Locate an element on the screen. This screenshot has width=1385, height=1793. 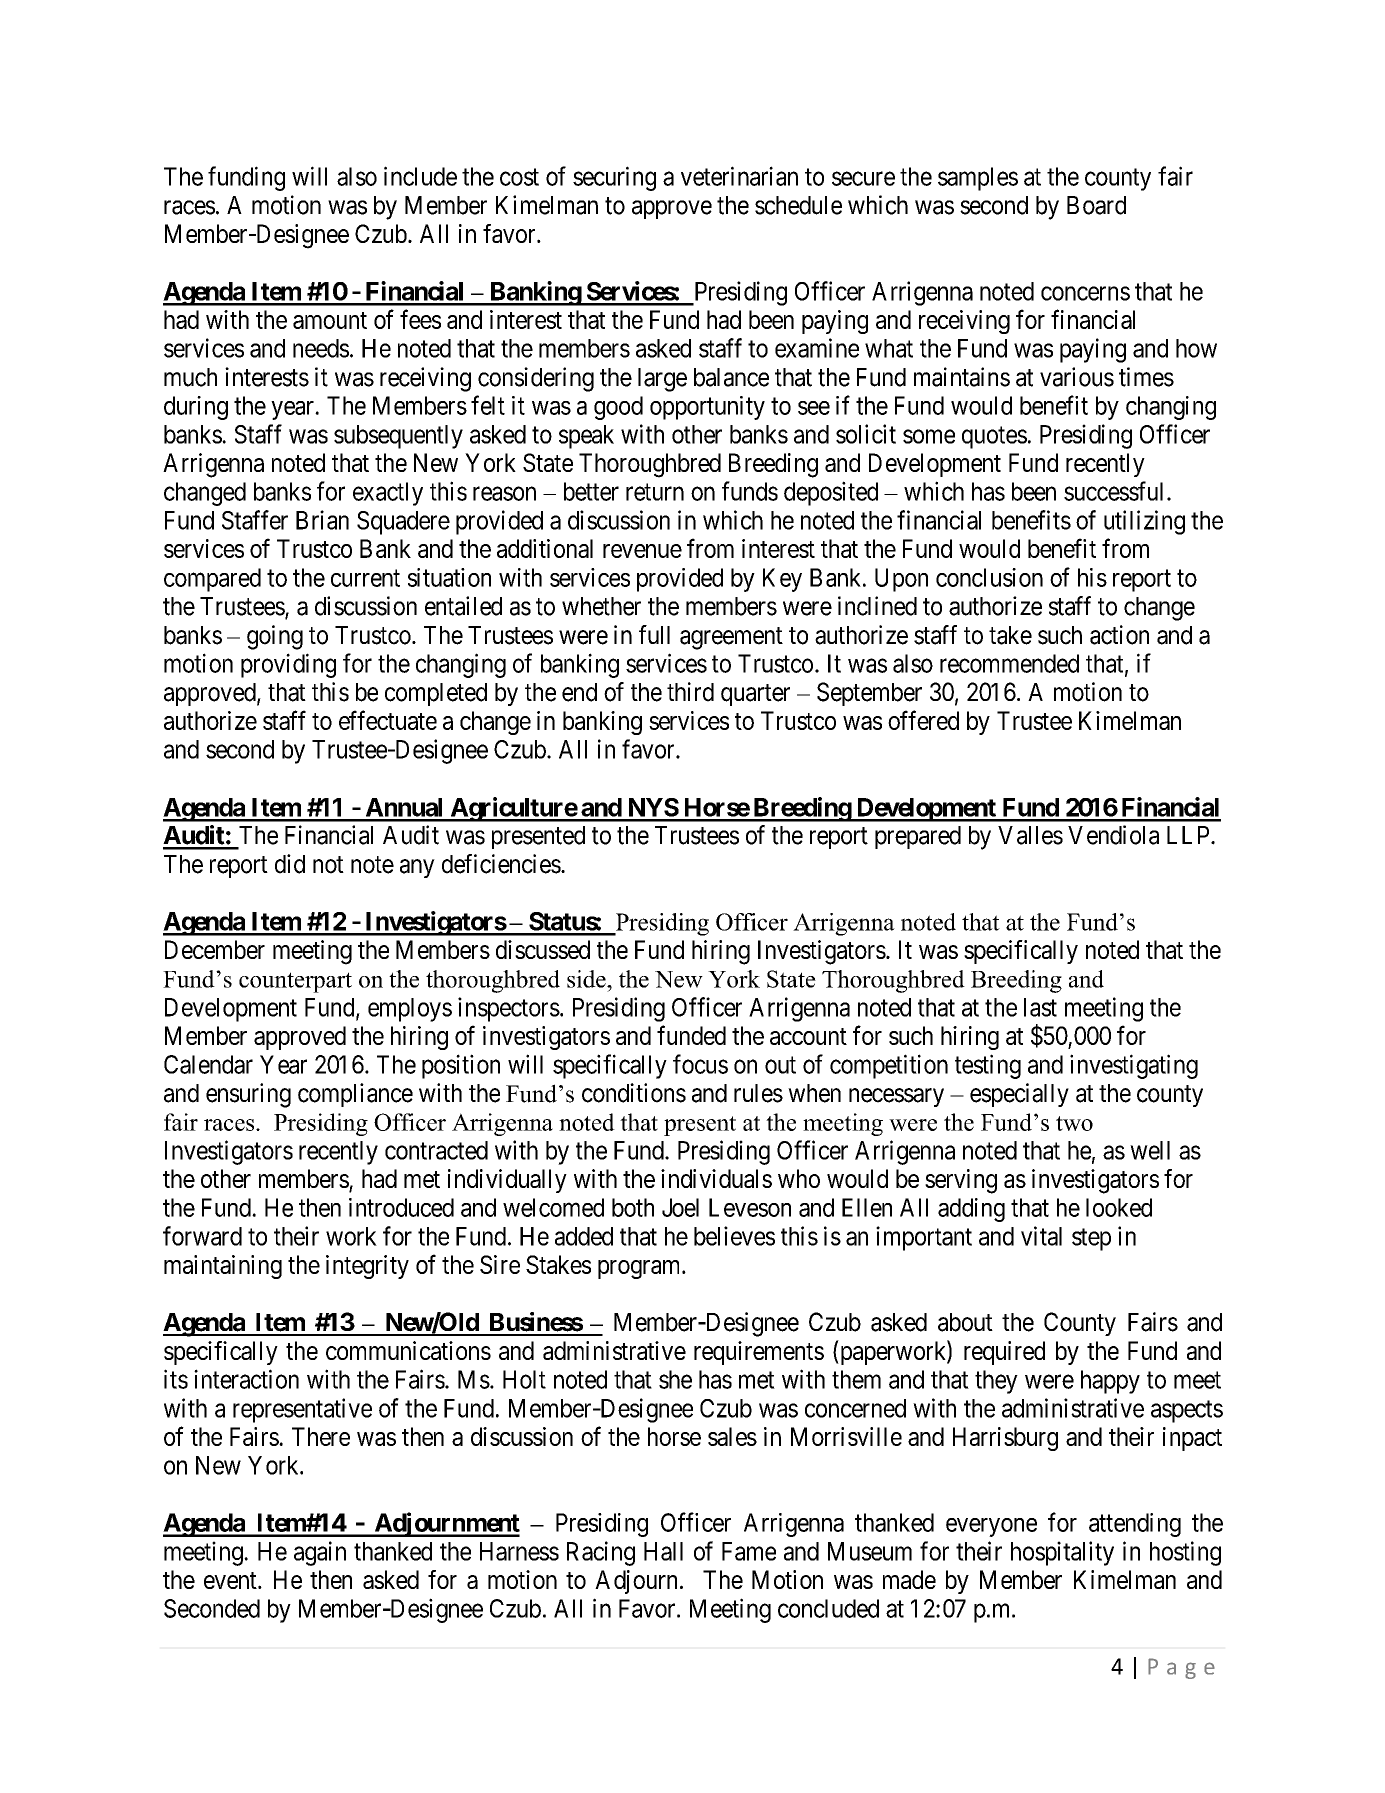
Hall is located at coordinates (663, 1551).
